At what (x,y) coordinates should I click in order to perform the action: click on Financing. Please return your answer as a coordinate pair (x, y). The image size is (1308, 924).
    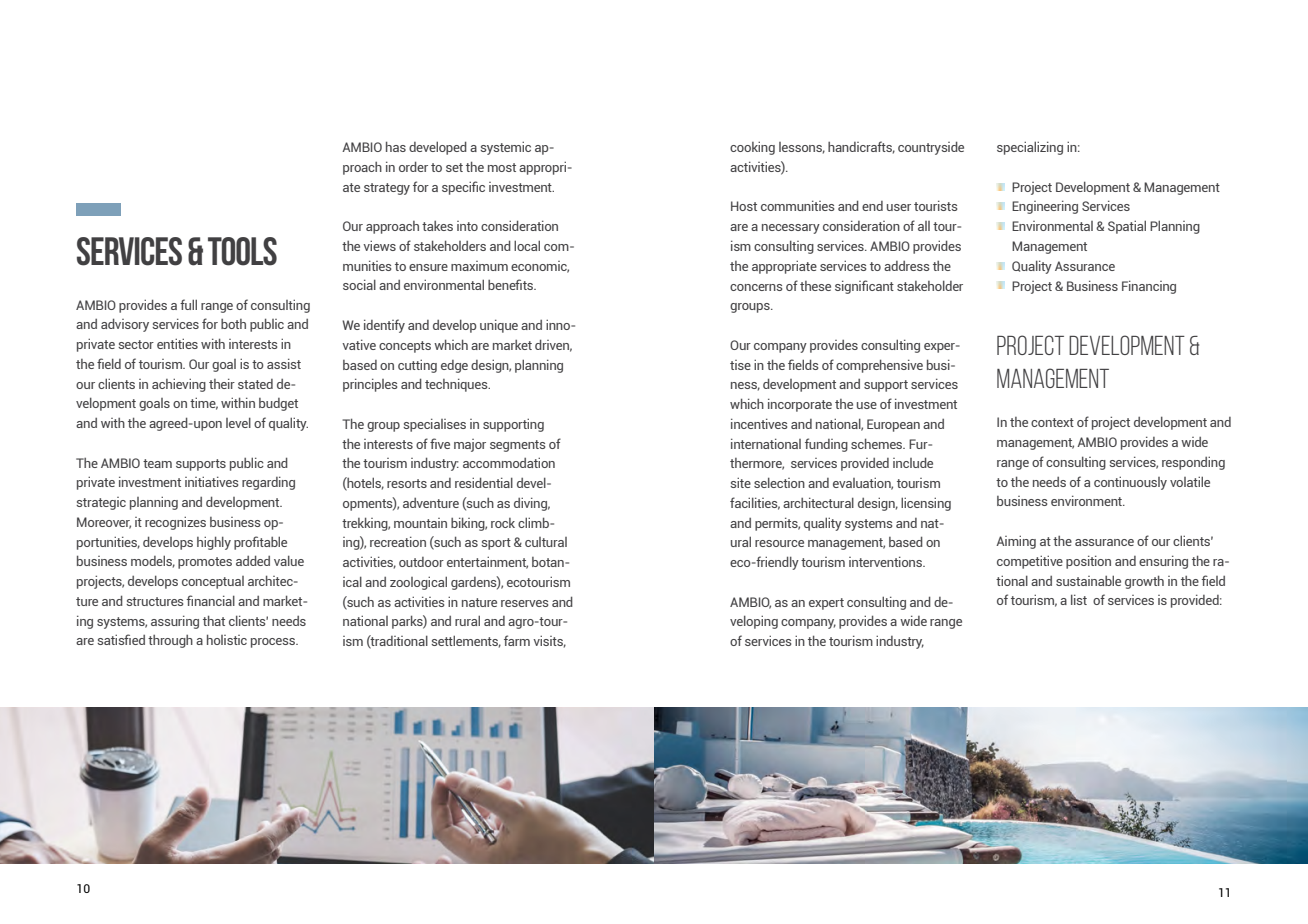
    Looking at the image, I should click on (1149, 287).
